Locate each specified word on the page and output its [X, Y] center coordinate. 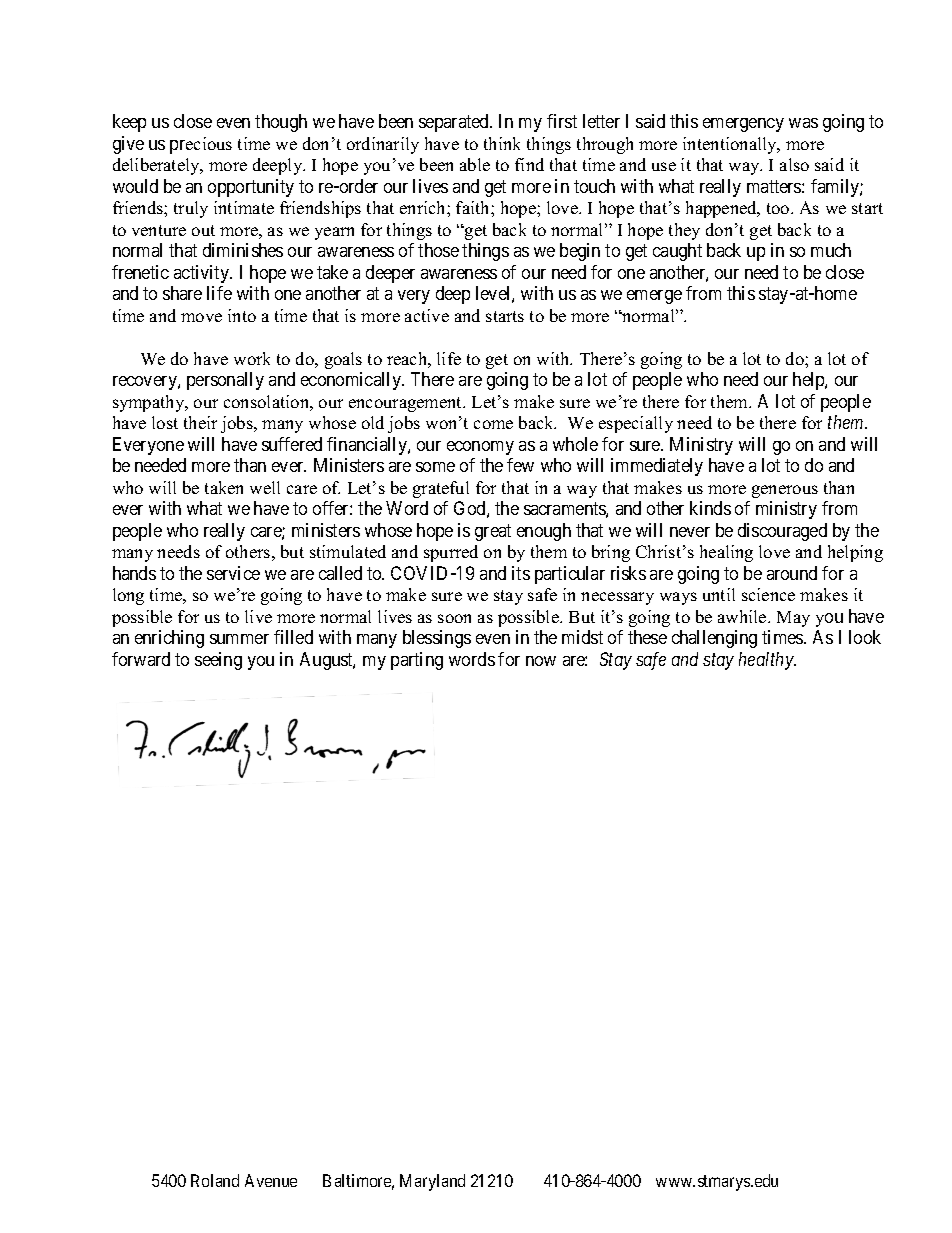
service [233, 573]
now [541, 661]
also [794, 164]
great [493, 532]
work [252, 358]
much [831, 250]
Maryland [432, 1182]
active [427, 315]
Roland [215, 1180]
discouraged [782, 532]
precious [201, 145]
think [502, 143]
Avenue [271, 1180]
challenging [714, 639]
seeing [218, 661]
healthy [767, 661]
